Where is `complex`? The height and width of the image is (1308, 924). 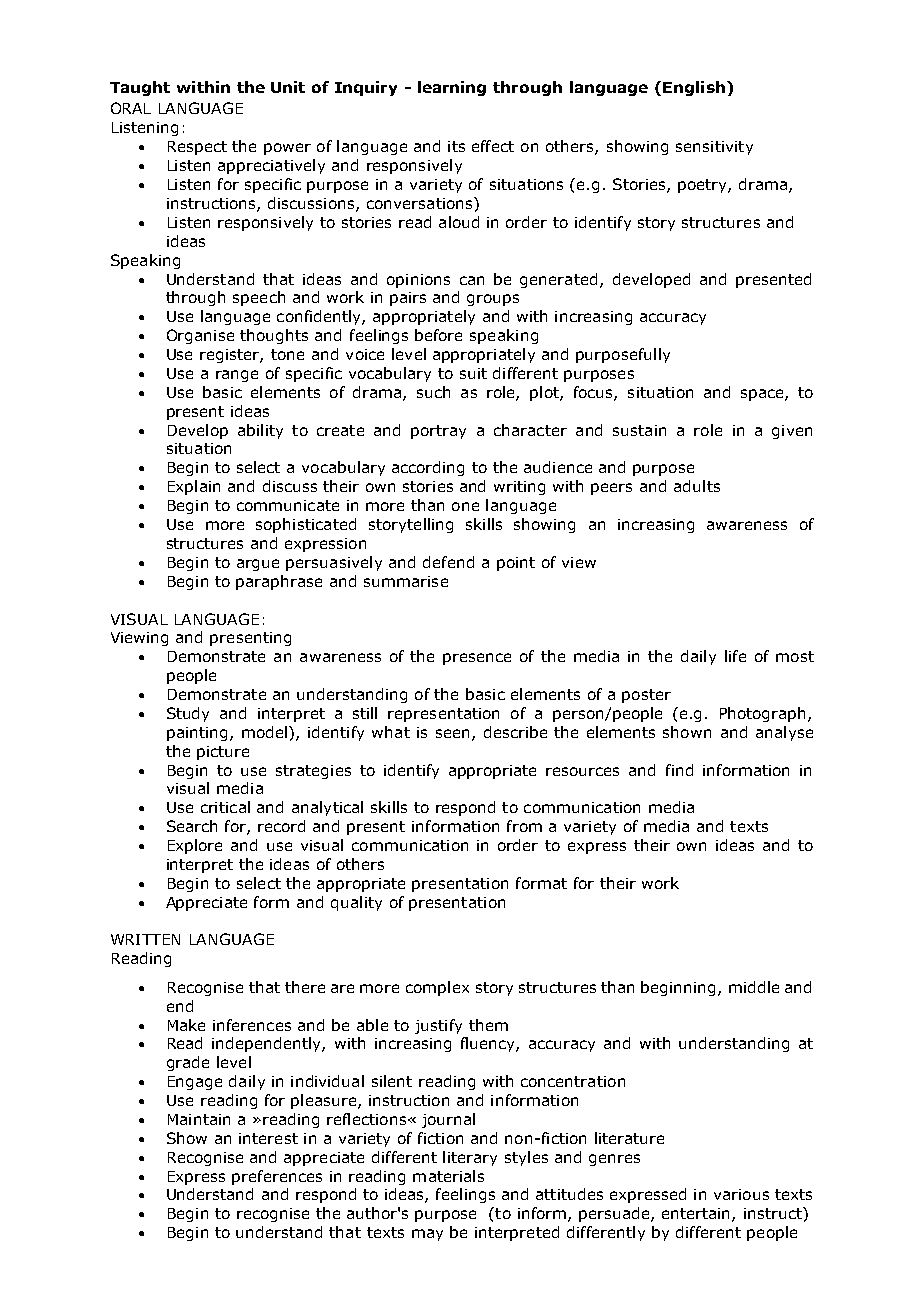
complex is located at coordinates (437, 988).
